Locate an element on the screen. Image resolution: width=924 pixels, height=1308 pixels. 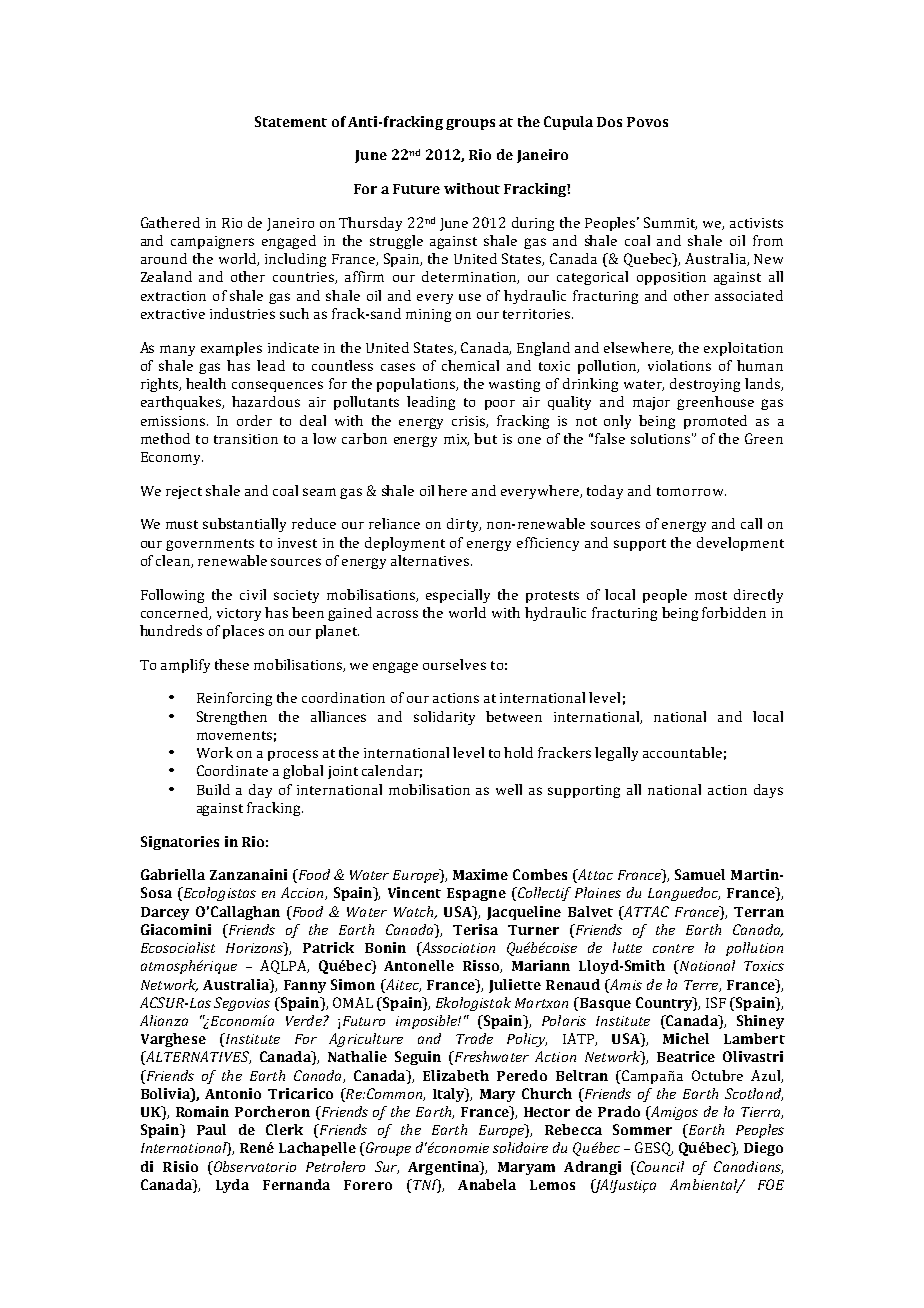
days is located at coordinates (768, 791).
